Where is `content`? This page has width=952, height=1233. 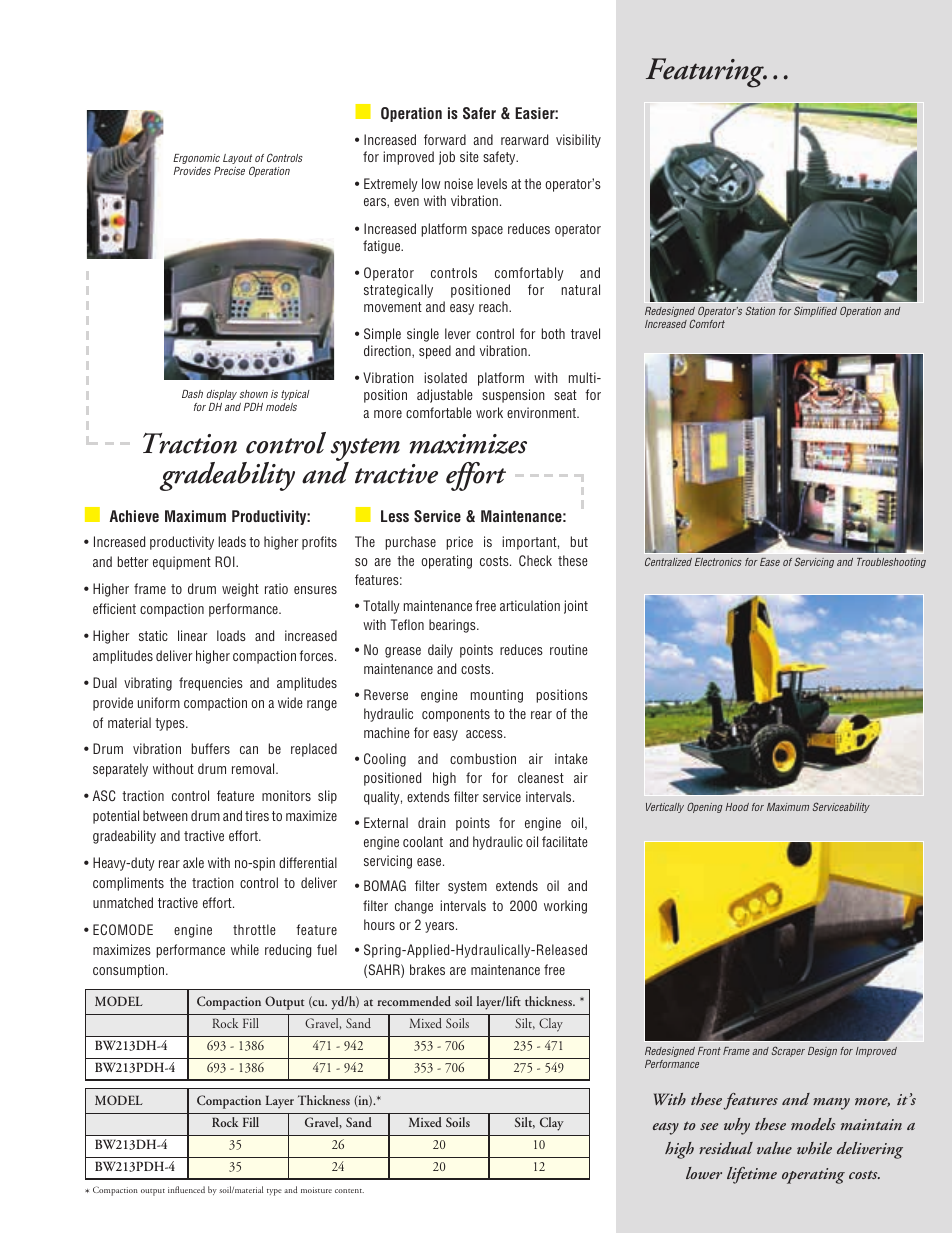
content is located at coordinates (349, 1191).
